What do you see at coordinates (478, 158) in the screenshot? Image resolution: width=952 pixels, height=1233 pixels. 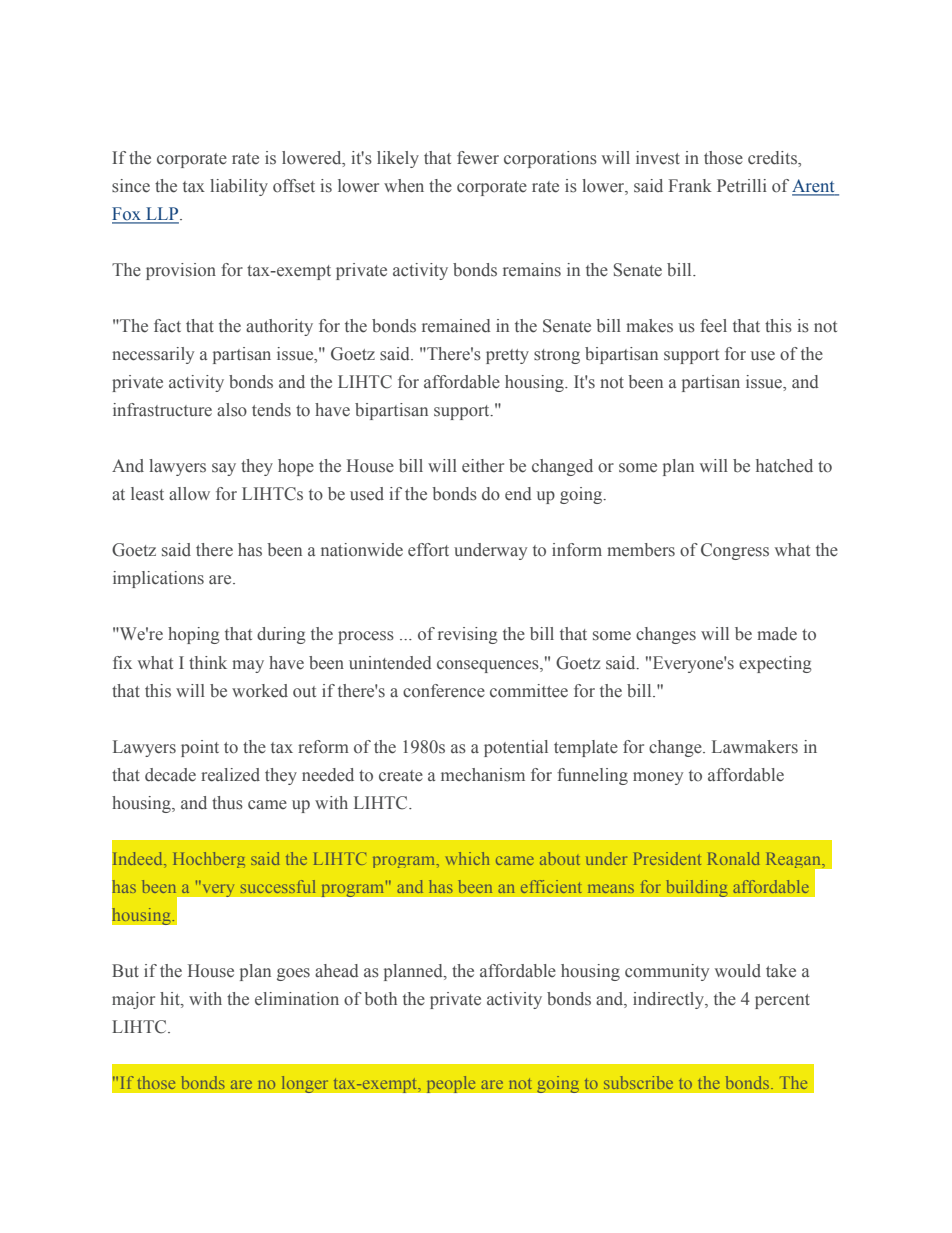 I see `fewer` at bounding box center [478, 158].
